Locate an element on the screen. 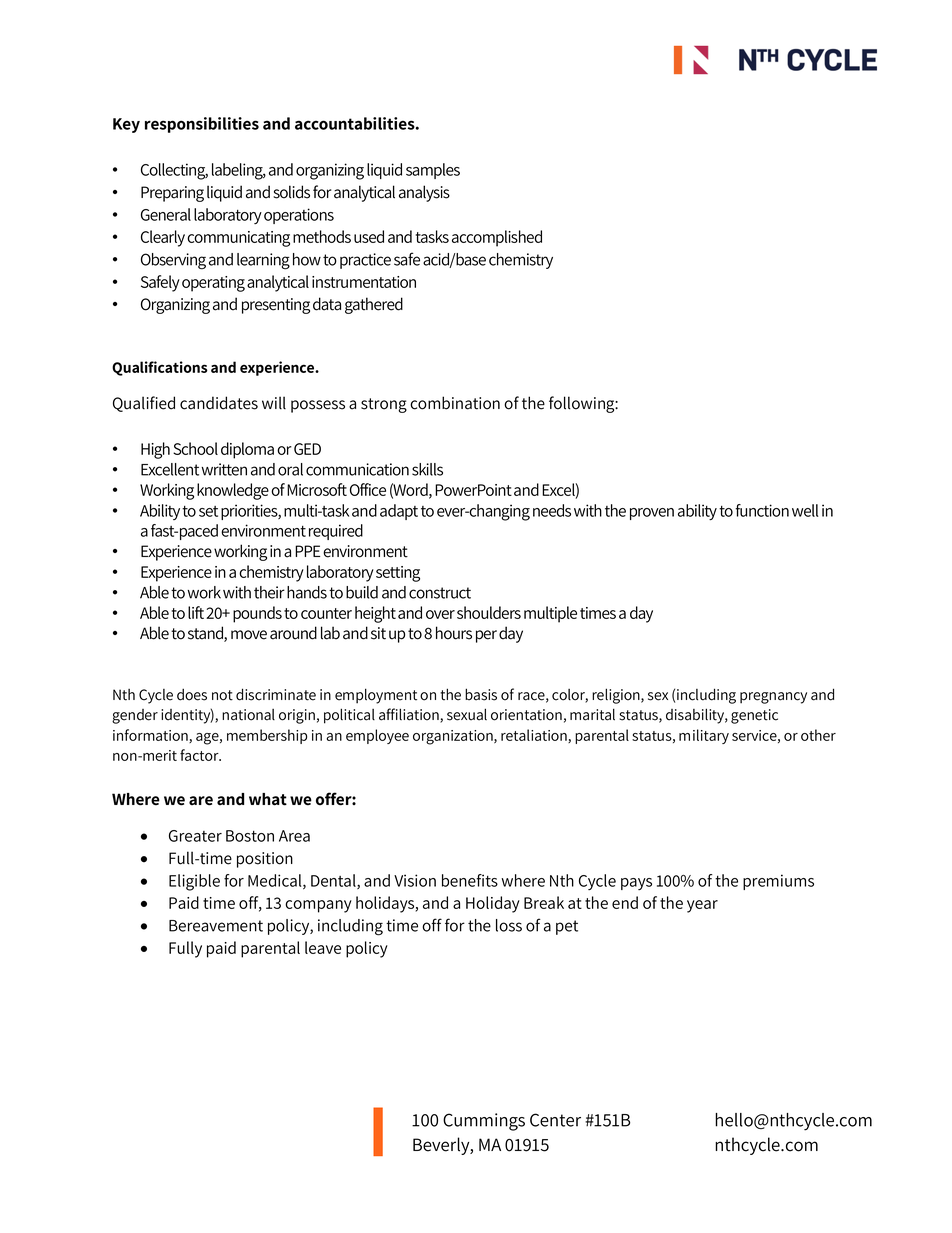  premiums is located at coordinates (778, 882).
